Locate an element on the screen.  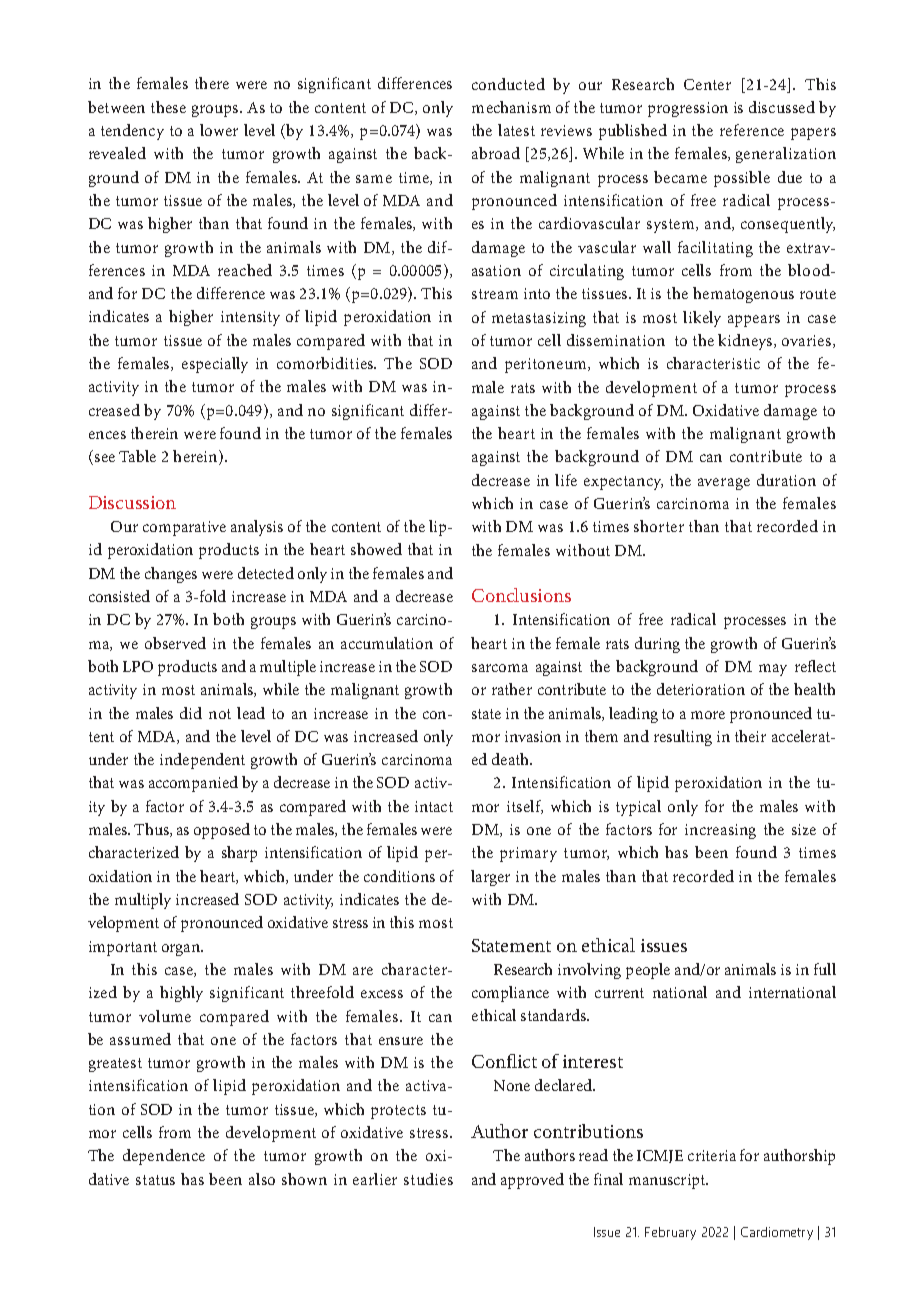
intact is located at coordinates (434, 806).
